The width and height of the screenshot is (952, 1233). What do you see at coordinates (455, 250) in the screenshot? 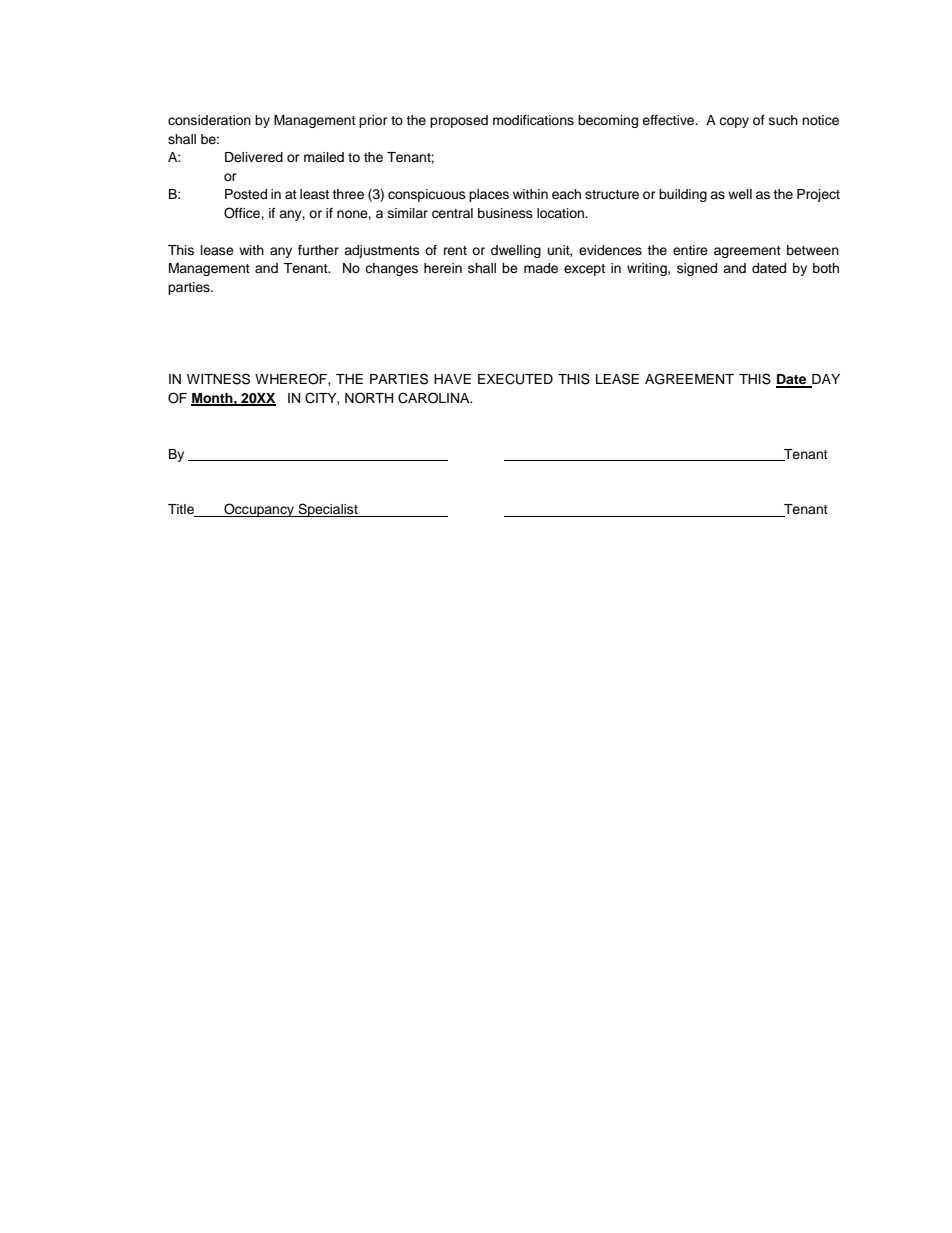
I see `rent` at bounding box center [455, 250].
